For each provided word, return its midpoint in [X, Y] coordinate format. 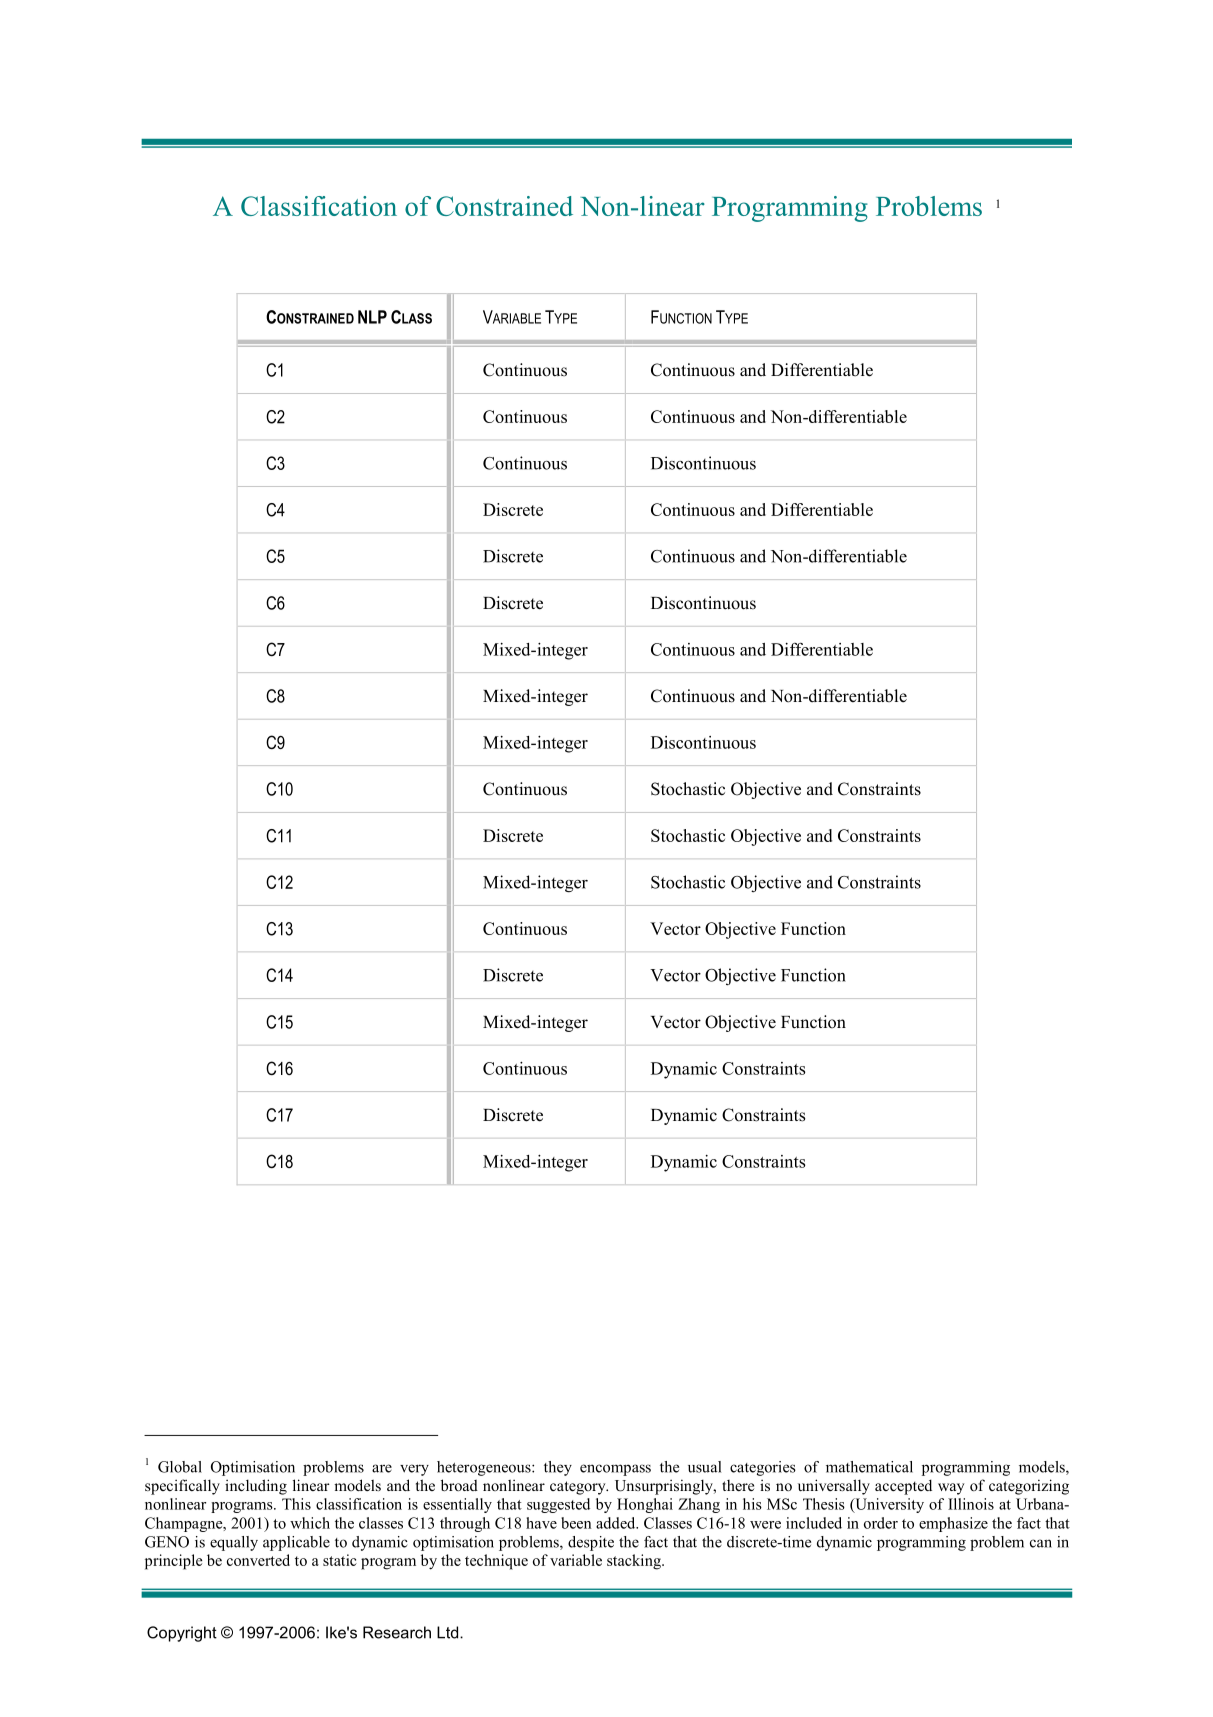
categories [763, 1468]
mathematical [869, 1467]
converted [258, 1560]
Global [180, 1467]
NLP [372, 317]
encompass [615, 1470]
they [558, 1468]
